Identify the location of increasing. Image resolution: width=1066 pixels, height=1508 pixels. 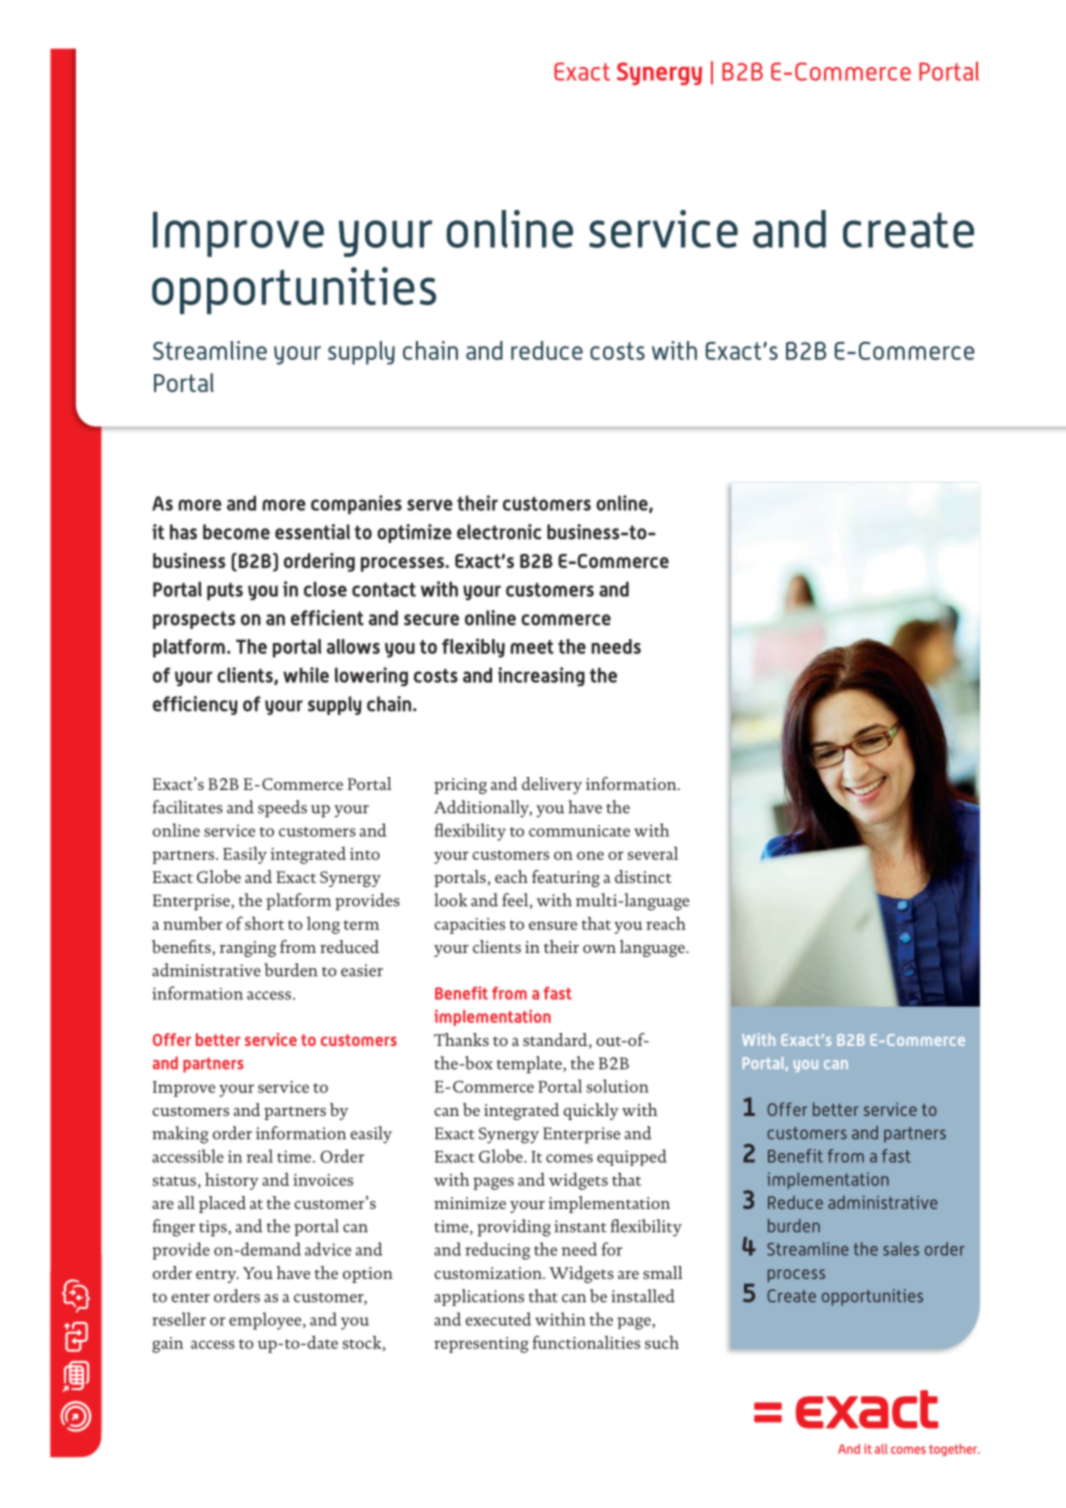
(541, 676).
